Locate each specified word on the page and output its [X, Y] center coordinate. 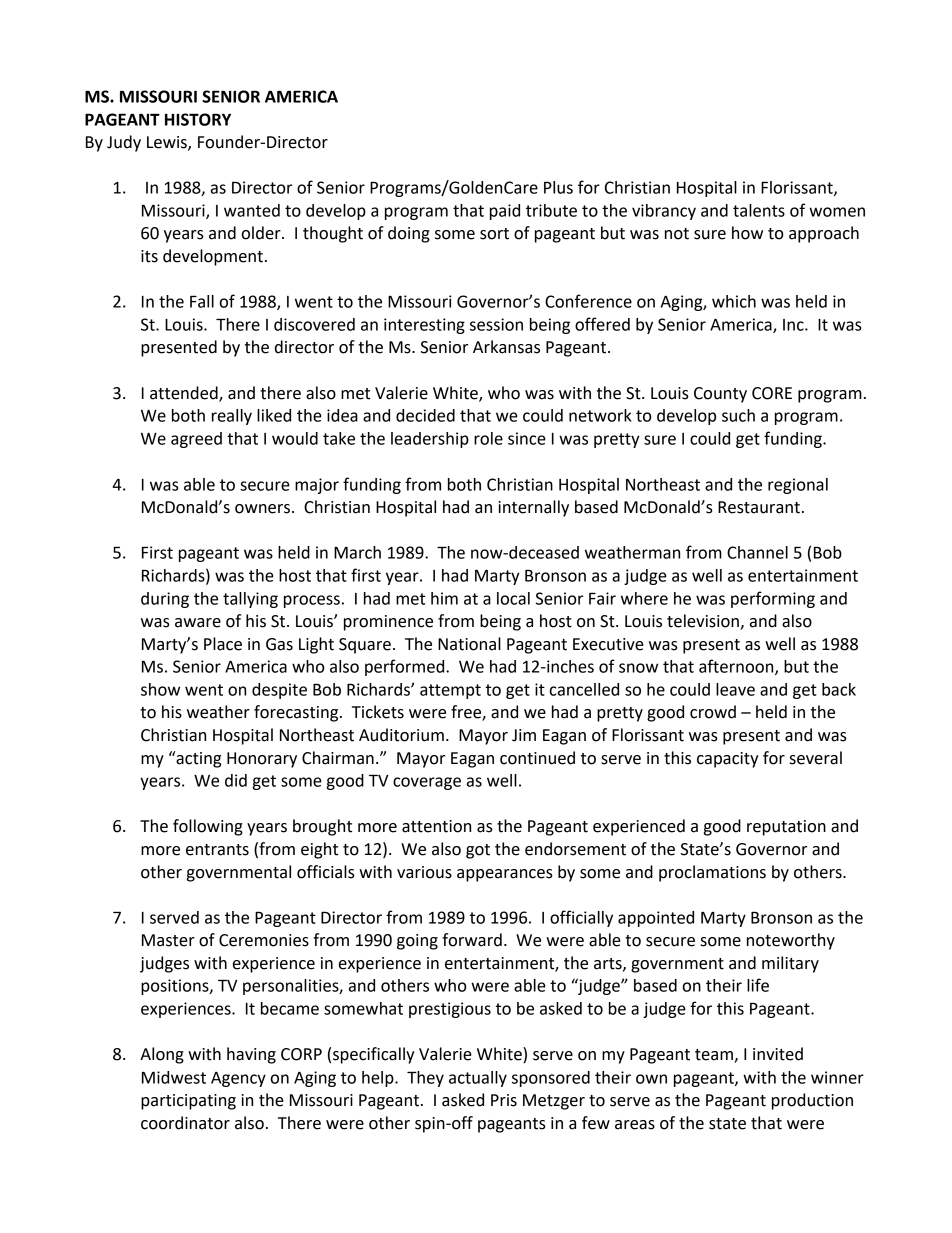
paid [505, 212]
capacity [728, 760]
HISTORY [198, 119]
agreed [196, 440]
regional [798, 486]
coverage [427, 783]
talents [759, 210]
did [236, 780]
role [488, 438]
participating [188, 1102]
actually [478, 1079]
